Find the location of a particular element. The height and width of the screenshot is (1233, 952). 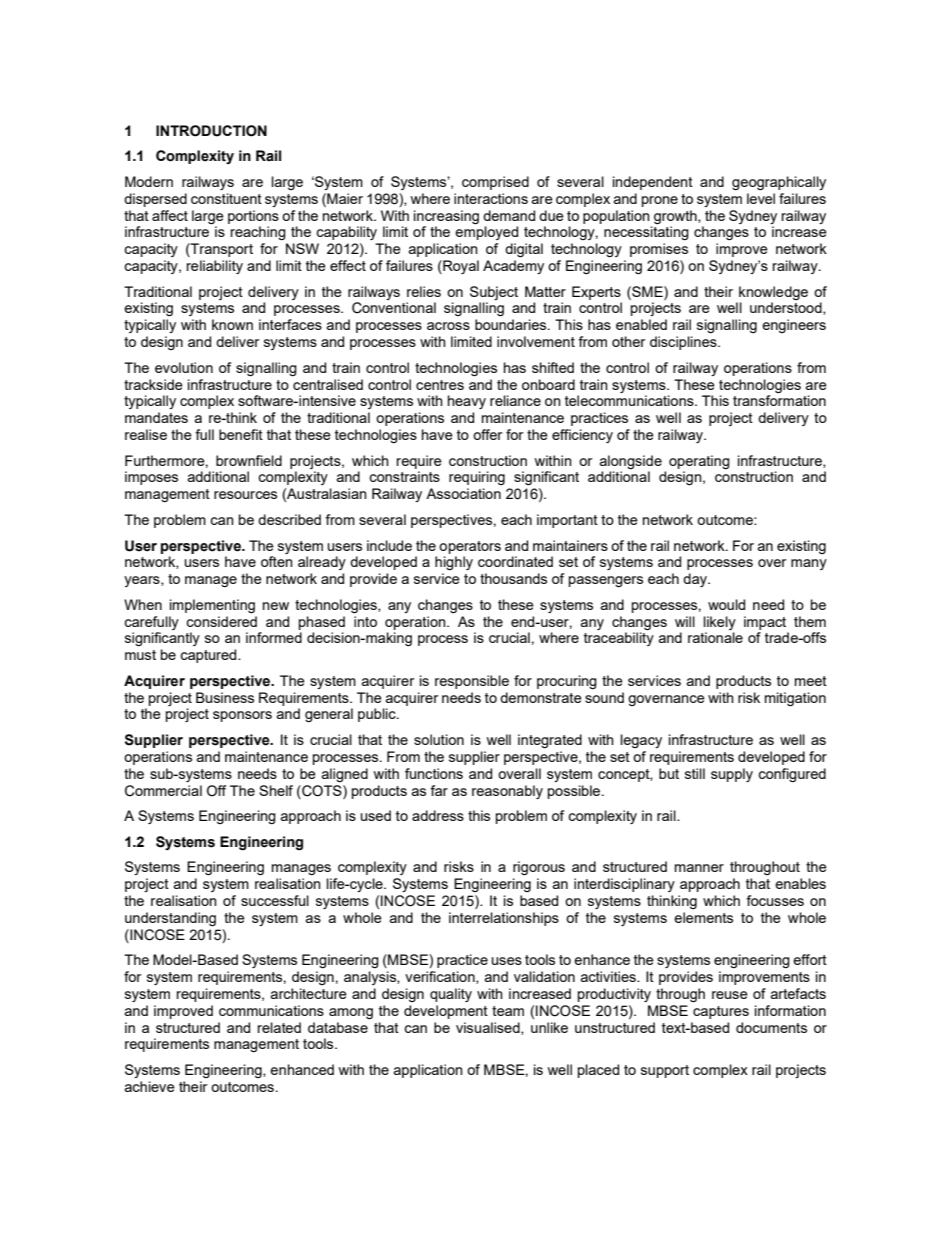

thousands is located at coordinates (513, 578).
